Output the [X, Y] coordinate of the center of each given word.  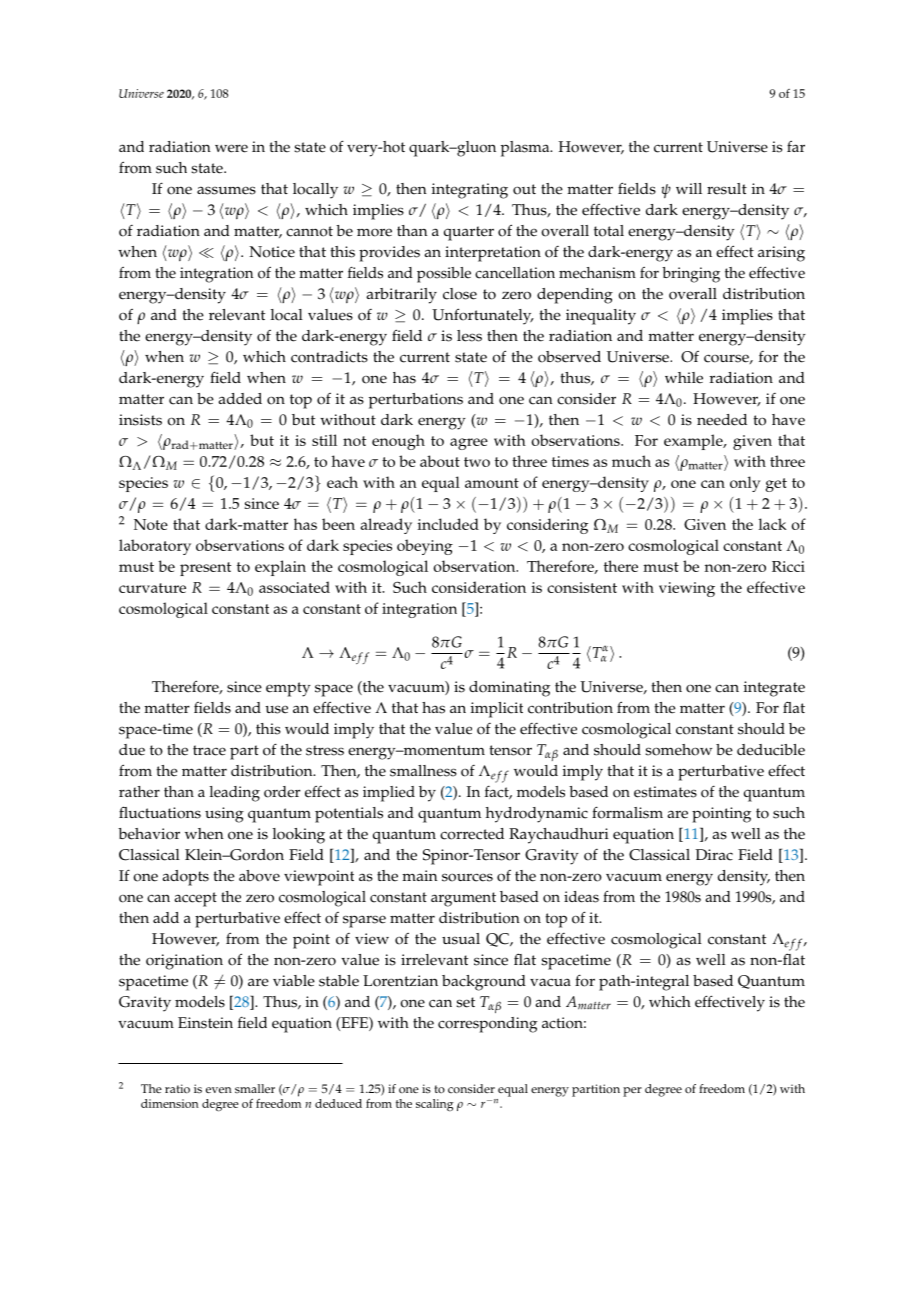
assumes [226, 190]
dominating [509, 689]
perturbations [416, 401]
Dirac [714, 855]
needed [722, 420]
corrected [472, 834]
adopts [185, 878]
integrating [470, 191]
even [219, 1090]
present [205, 569]
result [727, 189]
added [240, 399]
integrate [774, 689]
